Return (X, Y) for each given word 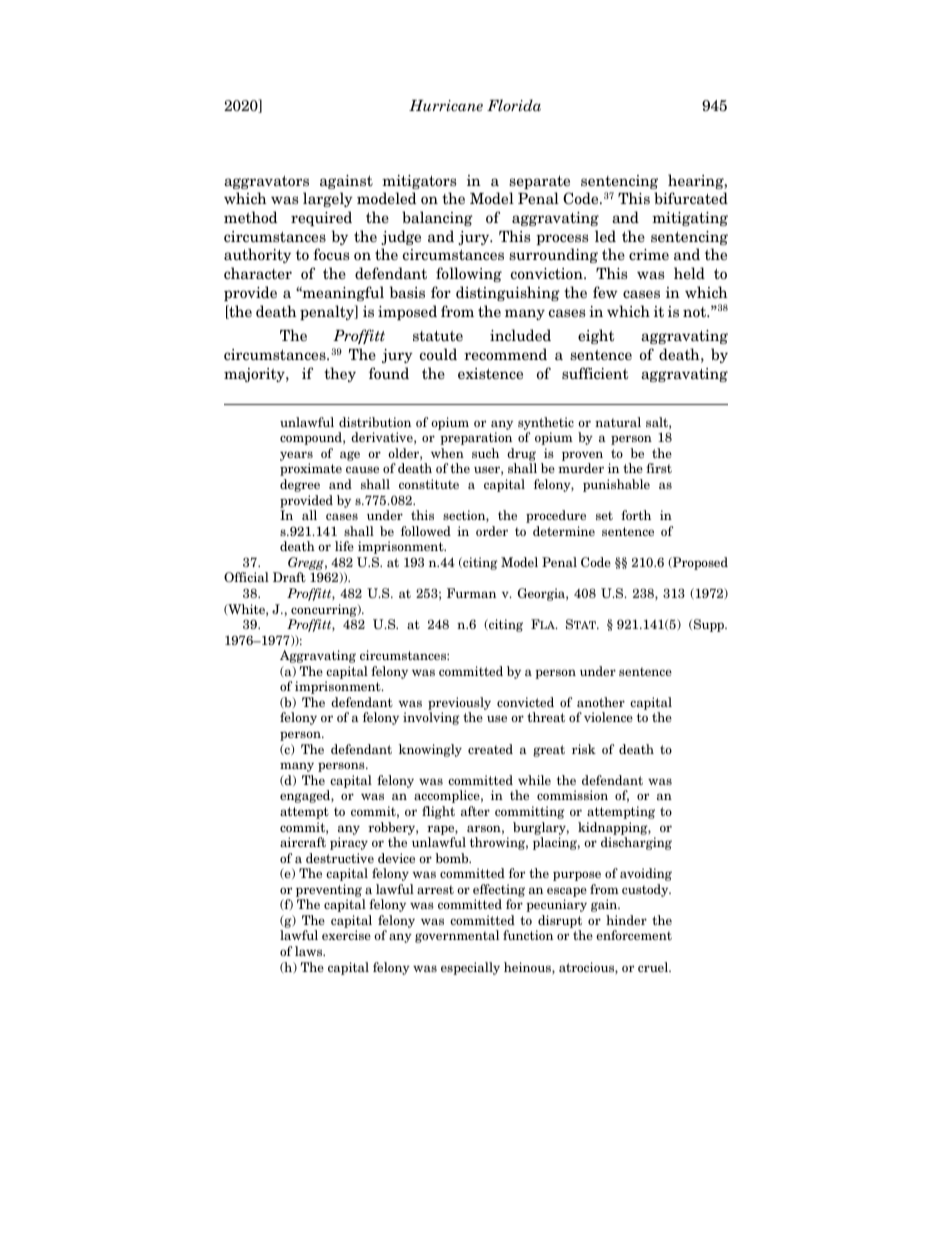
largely (328, 199)
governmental (457, 936)
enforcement (634, 935)
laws (310, 951)
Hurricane (446, 106)
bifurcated (691, 198)
